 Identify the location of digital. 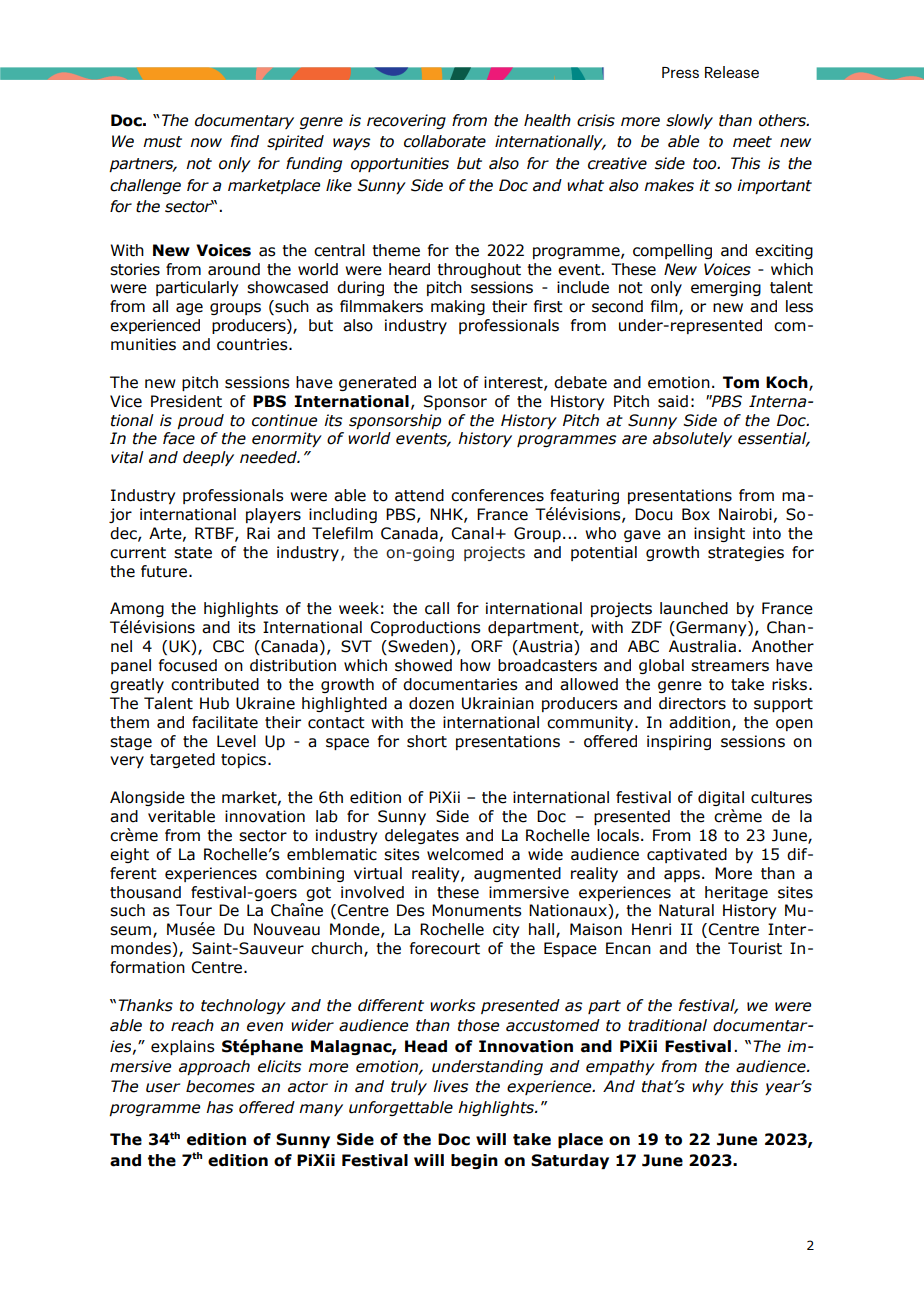
(721, 798).
